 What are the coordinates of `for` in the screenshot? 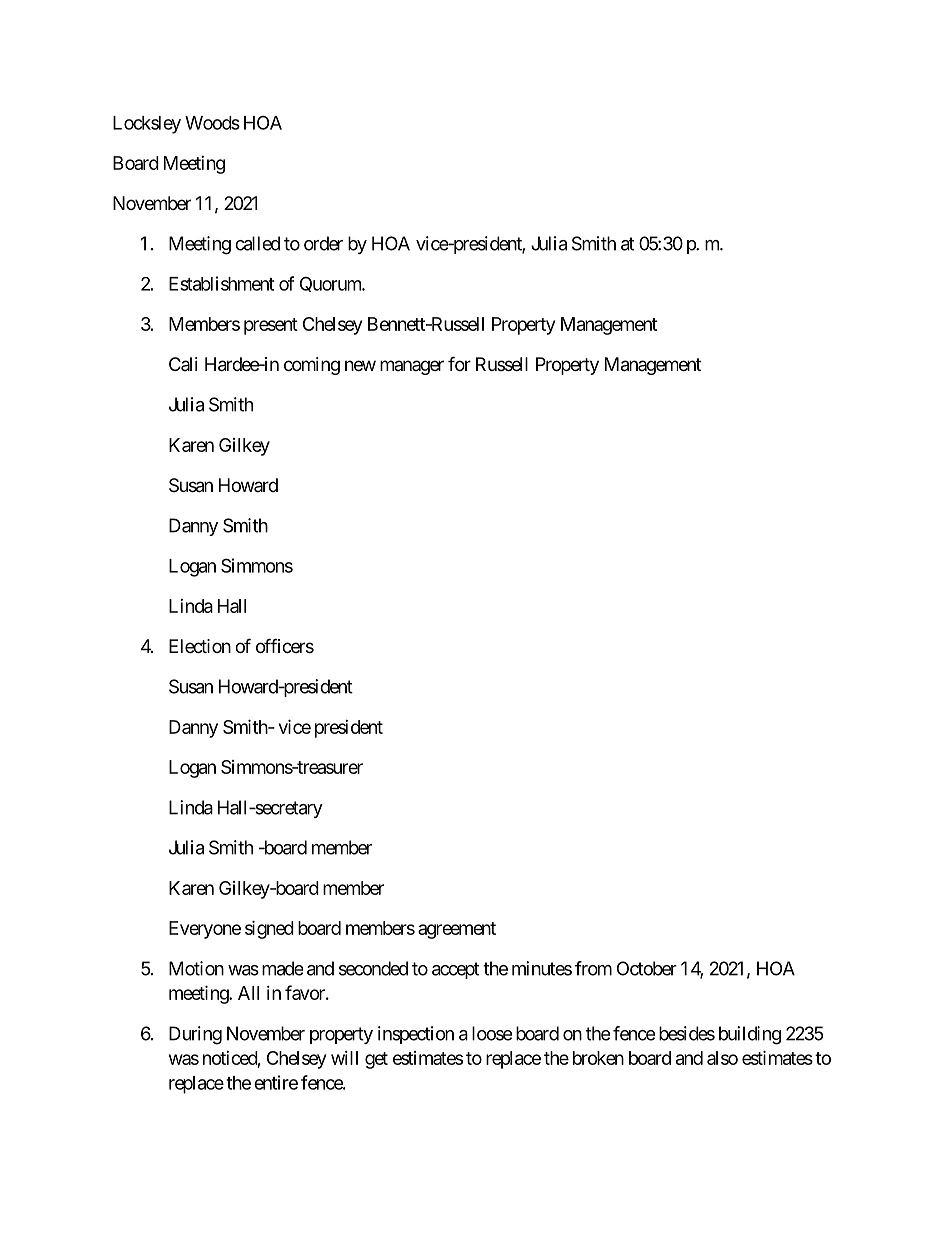 It's located at (459, 363).
